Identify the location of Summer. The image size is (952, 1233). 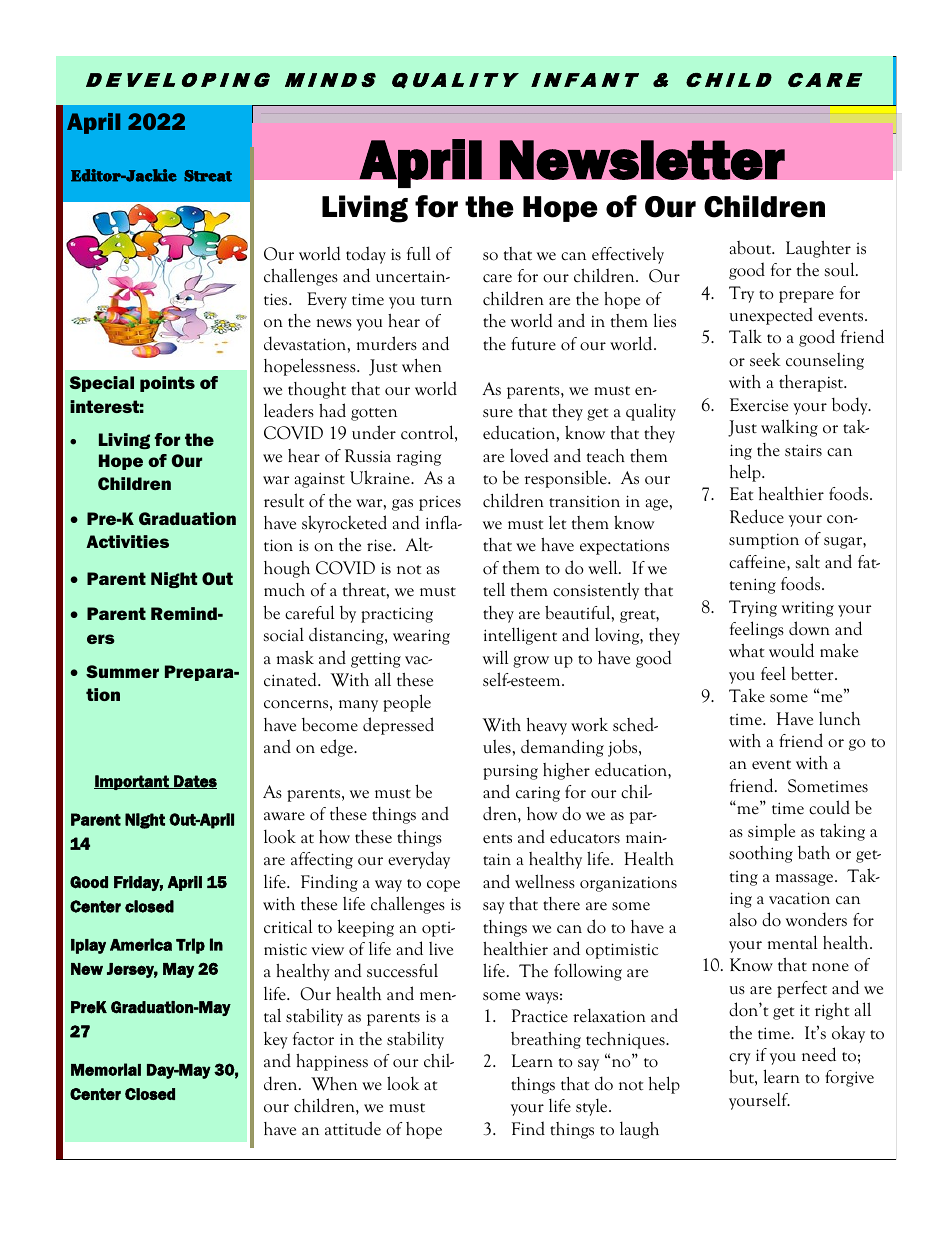
(122, 671).
